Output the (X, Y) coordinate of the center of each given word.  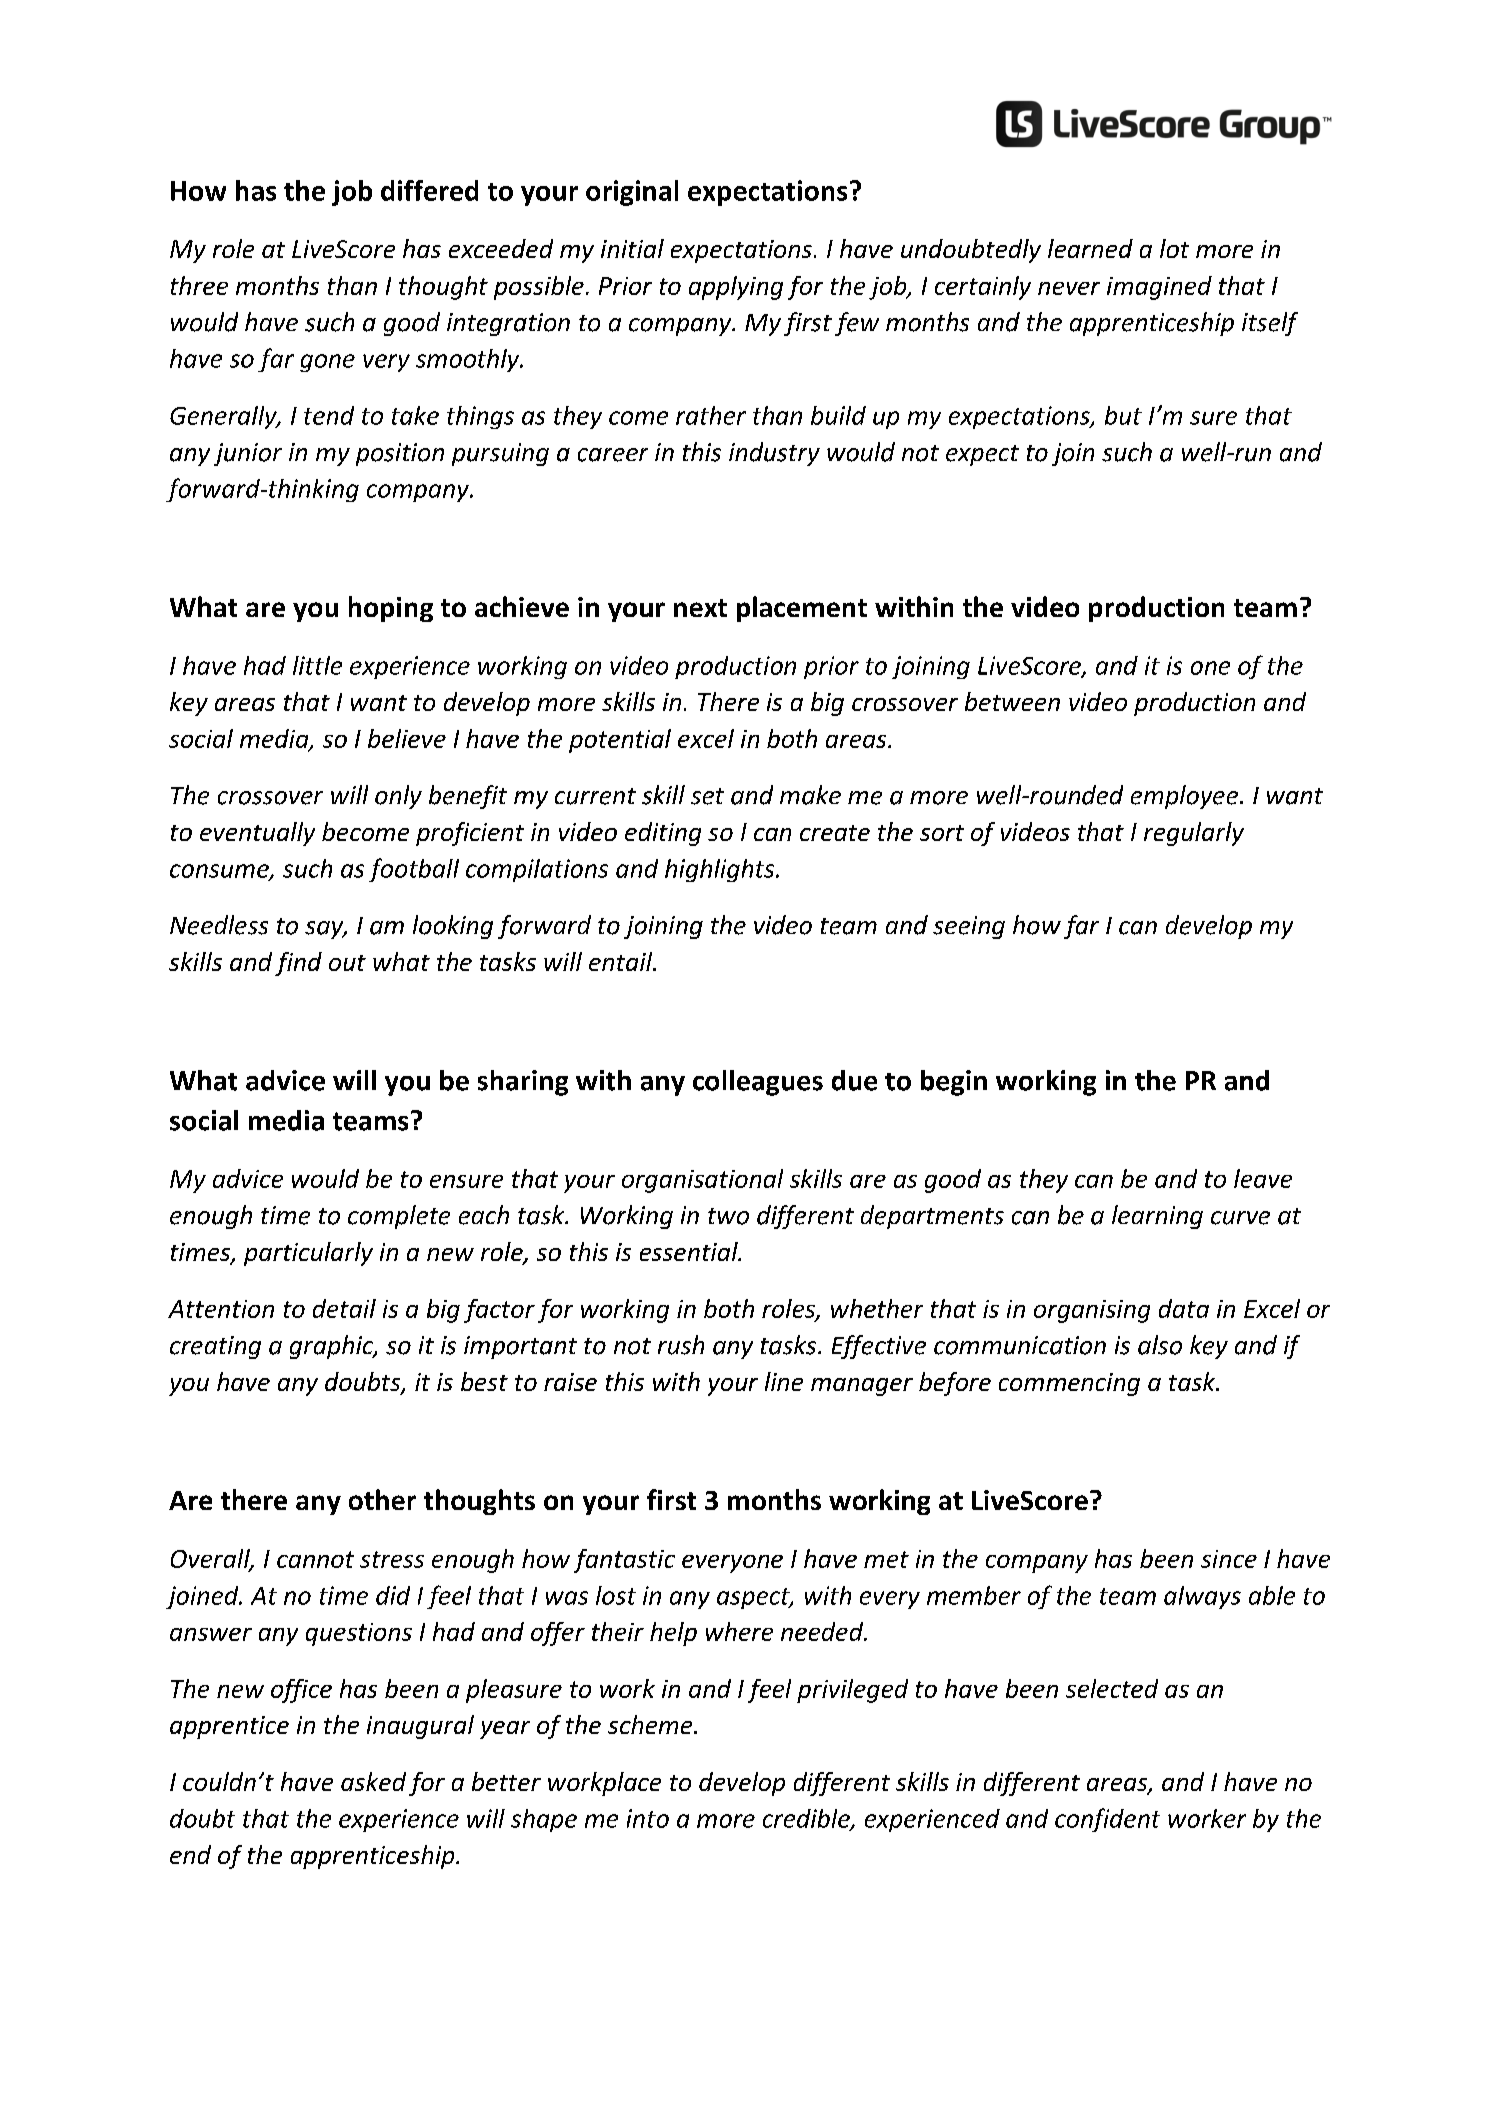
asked (373, 1781)
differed (429, 190)
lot (1174, 248)
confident (1107, 1820)
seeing (969, 927)
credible (807, 1819)
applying (736, 288)
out (347, 963)
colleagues (758, 1083)
